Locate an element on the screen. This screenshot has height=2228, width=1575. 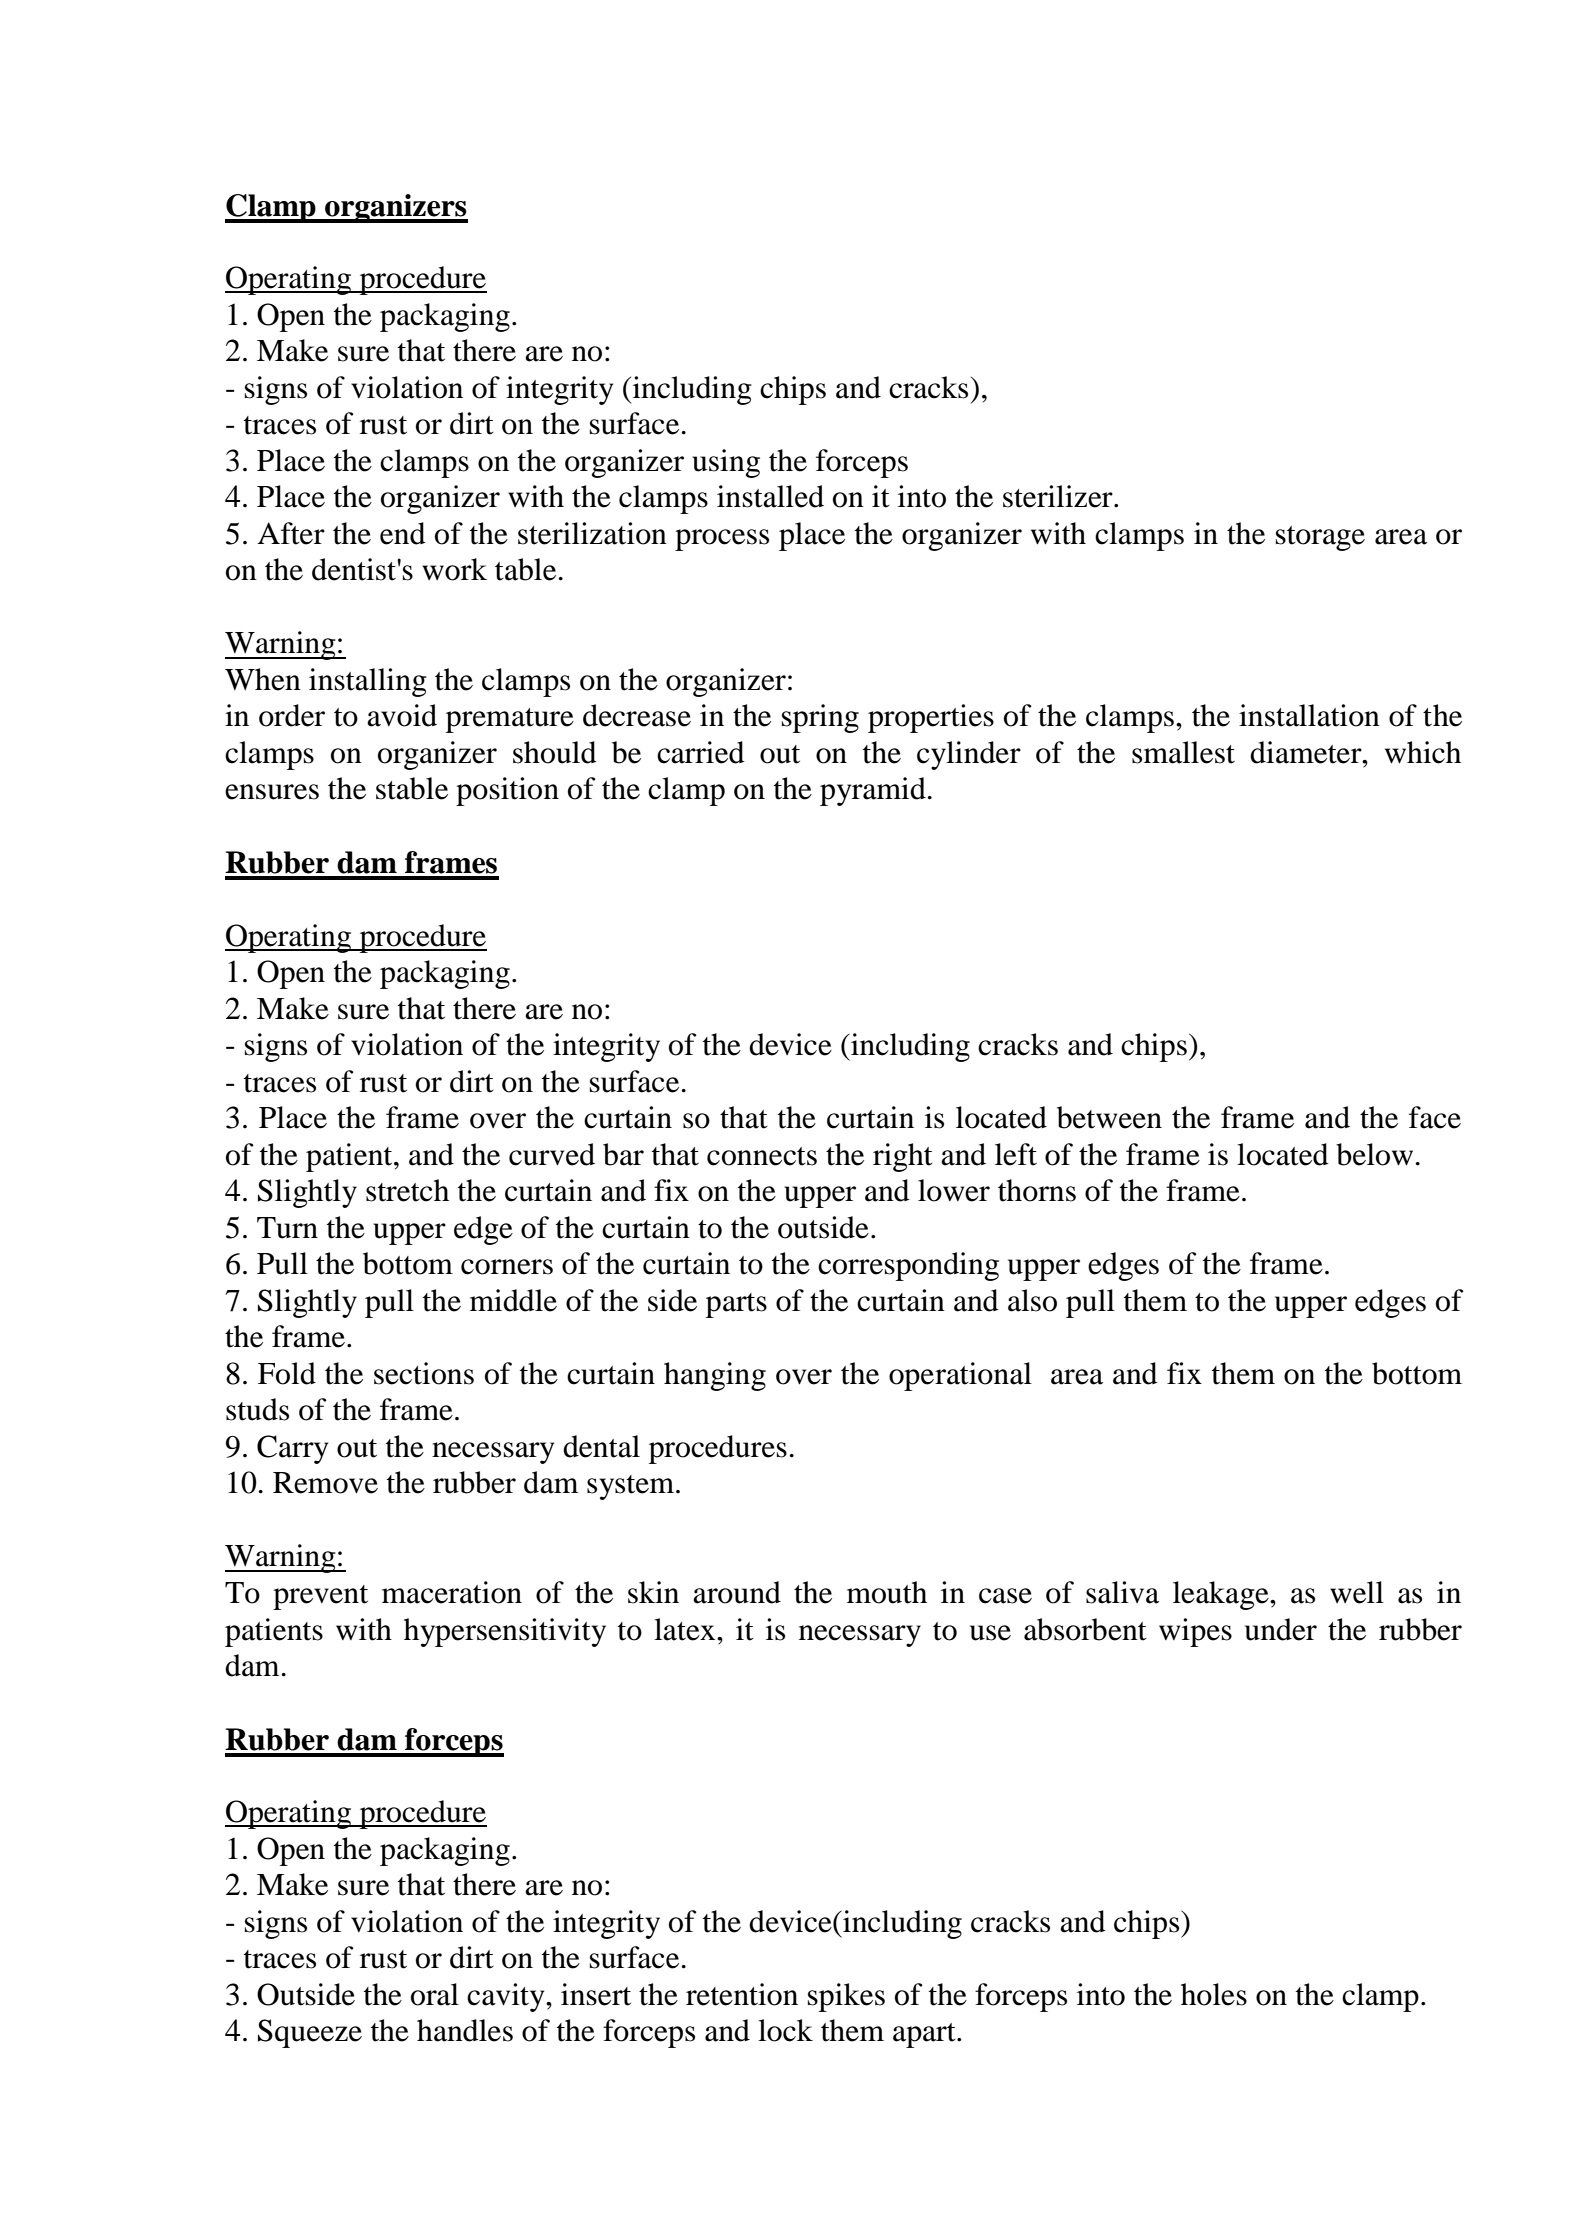
below is located at coordinates (1374, 1154).
